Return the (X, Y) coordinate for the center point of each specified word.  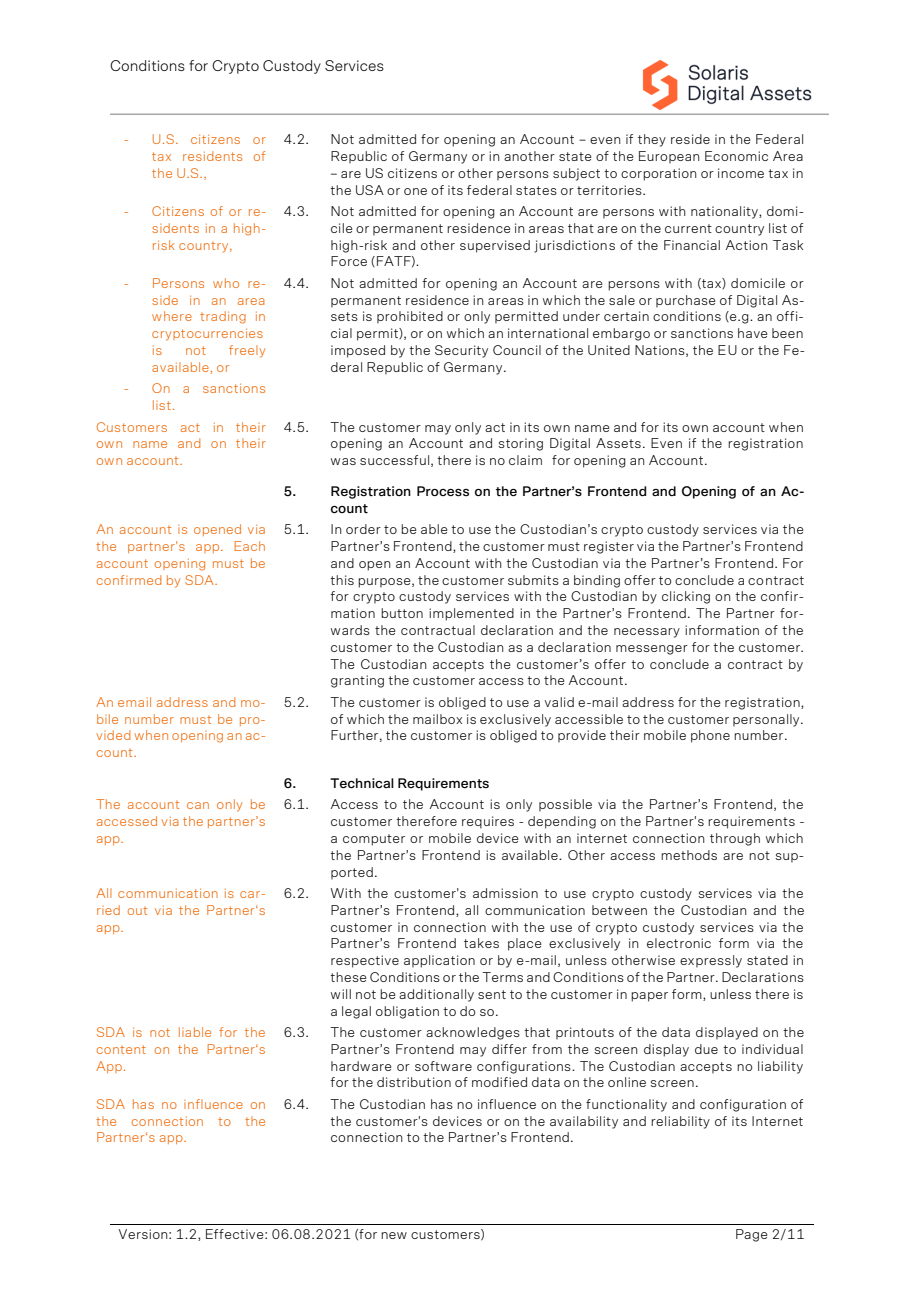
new (394, 1235)
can (198, 805)
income (741, 173)
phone (710, 736)
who (226, 283)
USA (370, 190)
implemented (471, 614)
